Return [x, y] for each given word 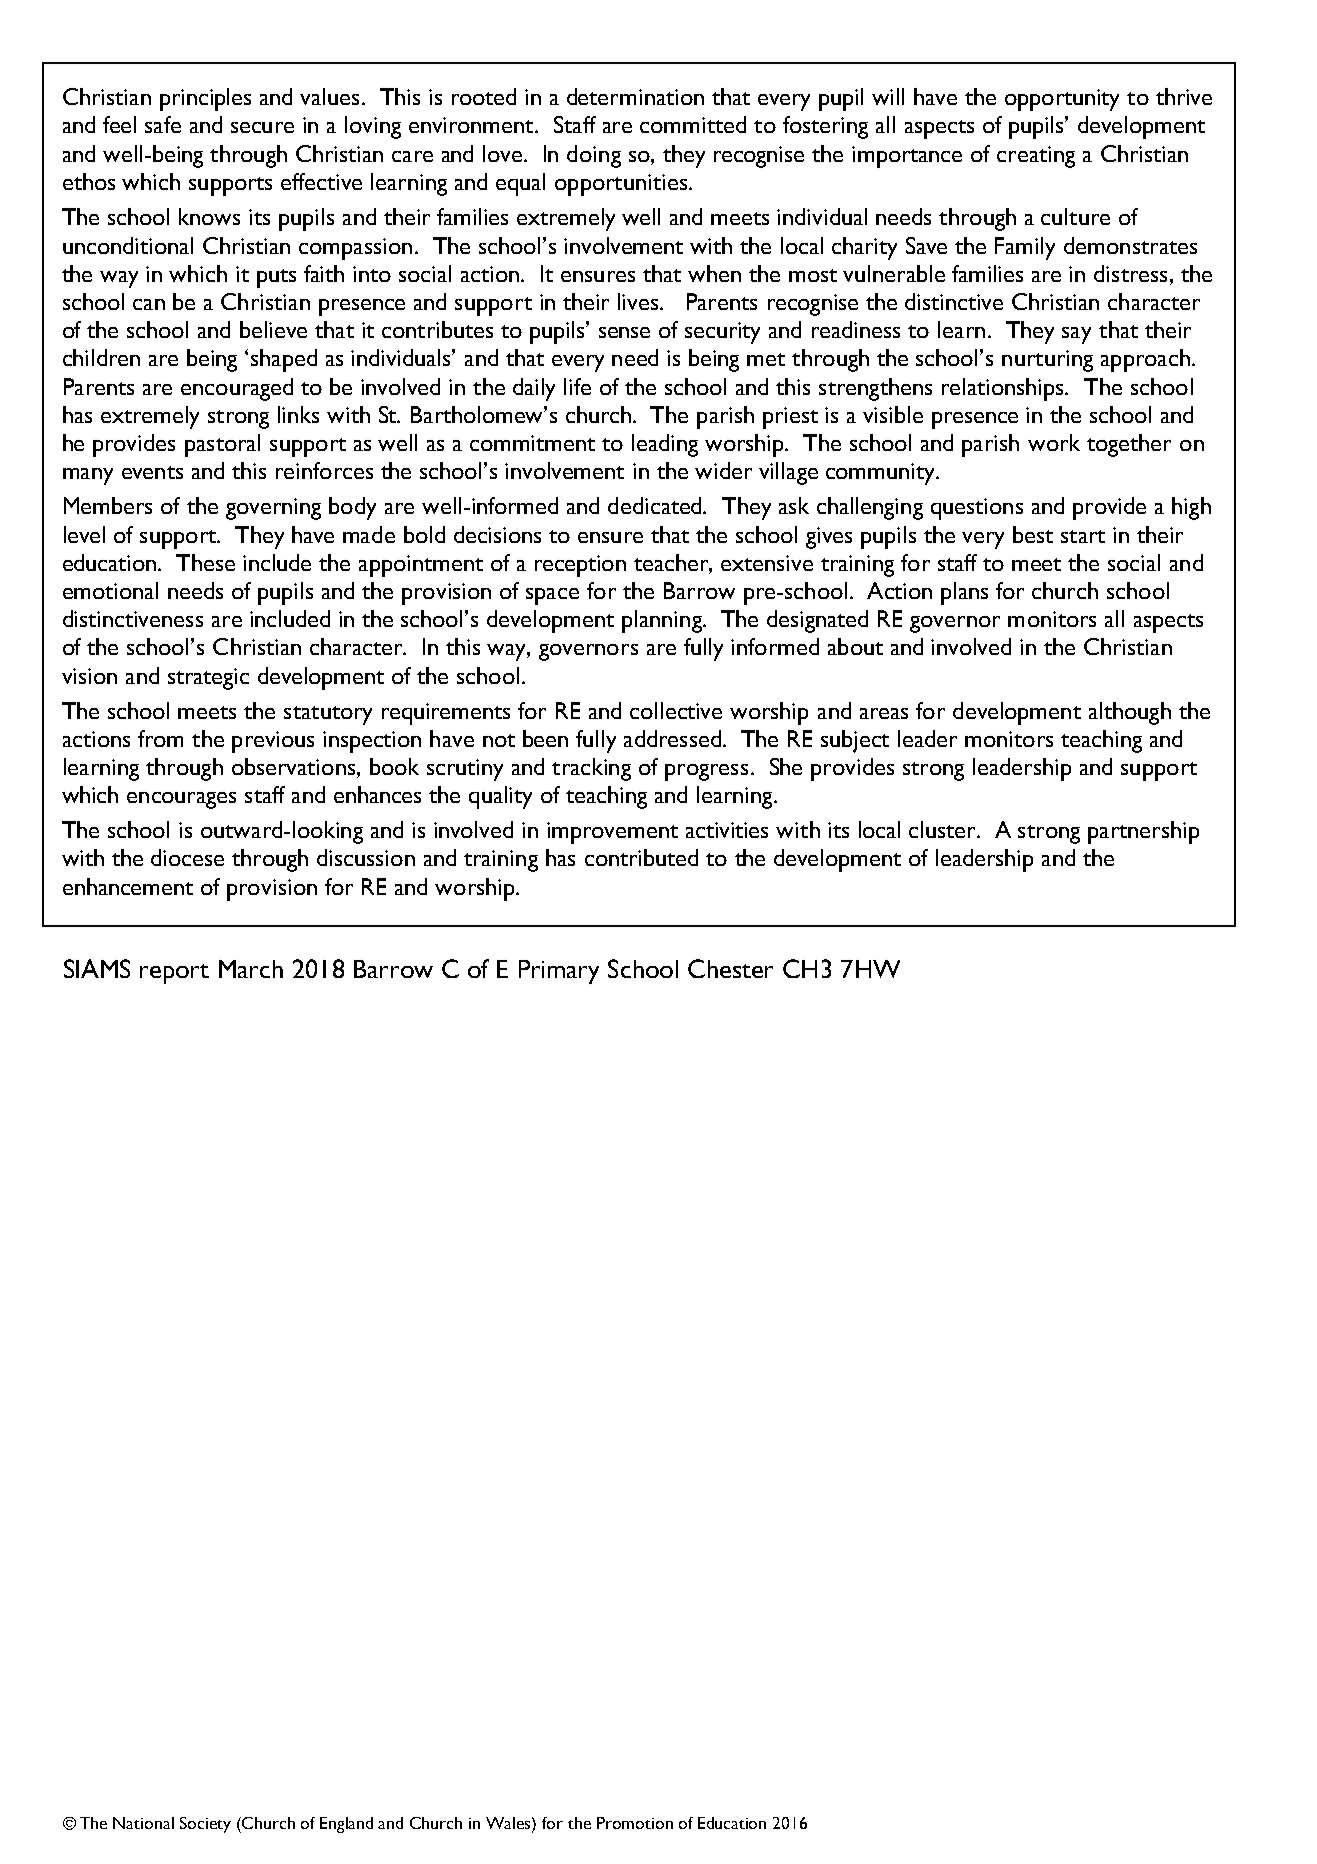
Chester [730, 968]
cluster [944, 829]
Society [205, 1825]
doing [594, 156]
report [174, 974]
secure [262, 127]
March [251, 969]
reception [580, 566]
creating [1036, 157]
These [205, 562]
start [1083, 536]
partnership [1143, 832]
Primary [559, 972]
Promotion [635, 1823]
